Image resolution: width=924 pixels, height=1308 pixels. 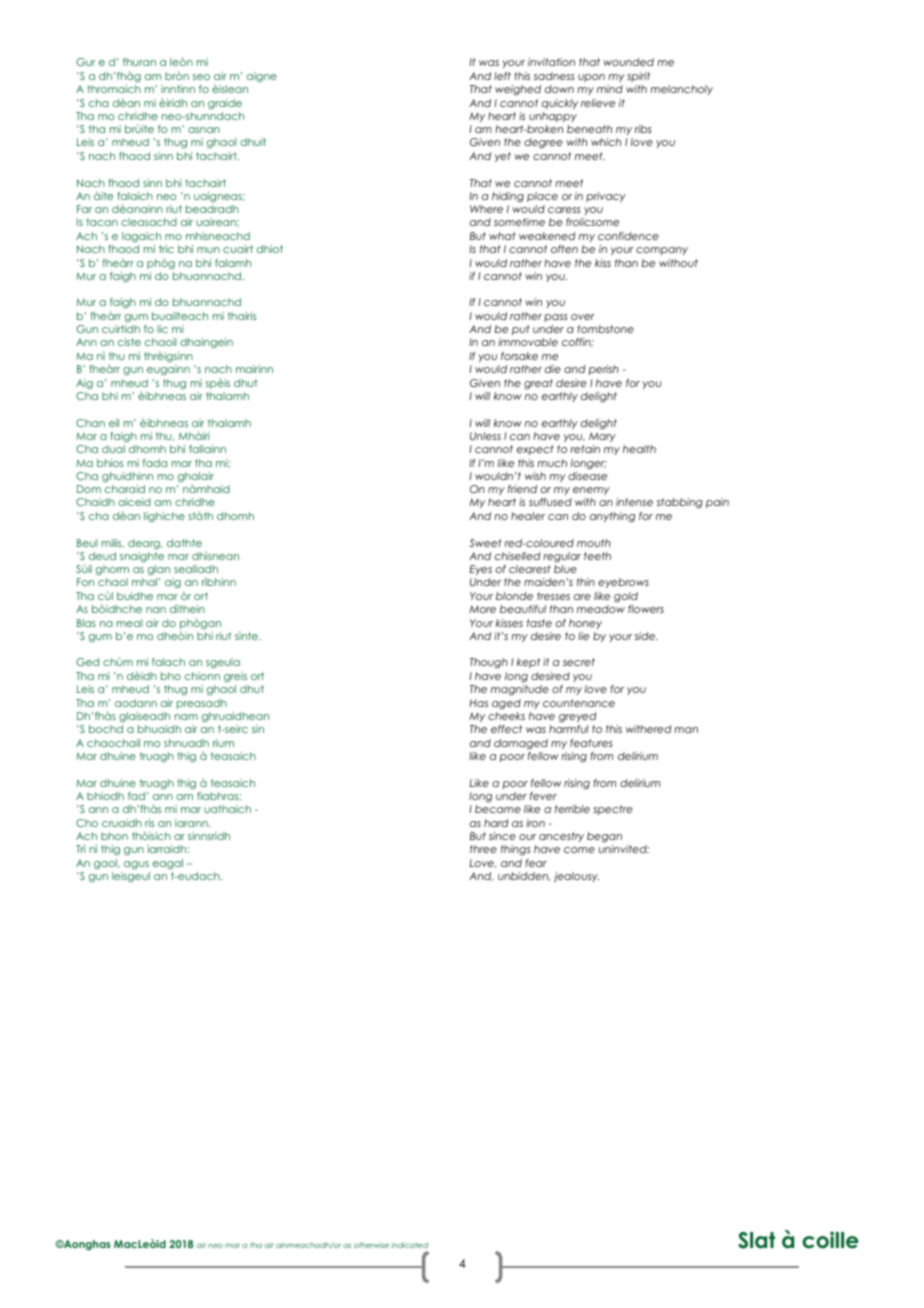 I want to click on Slat, so click(x=756, y=1240).
